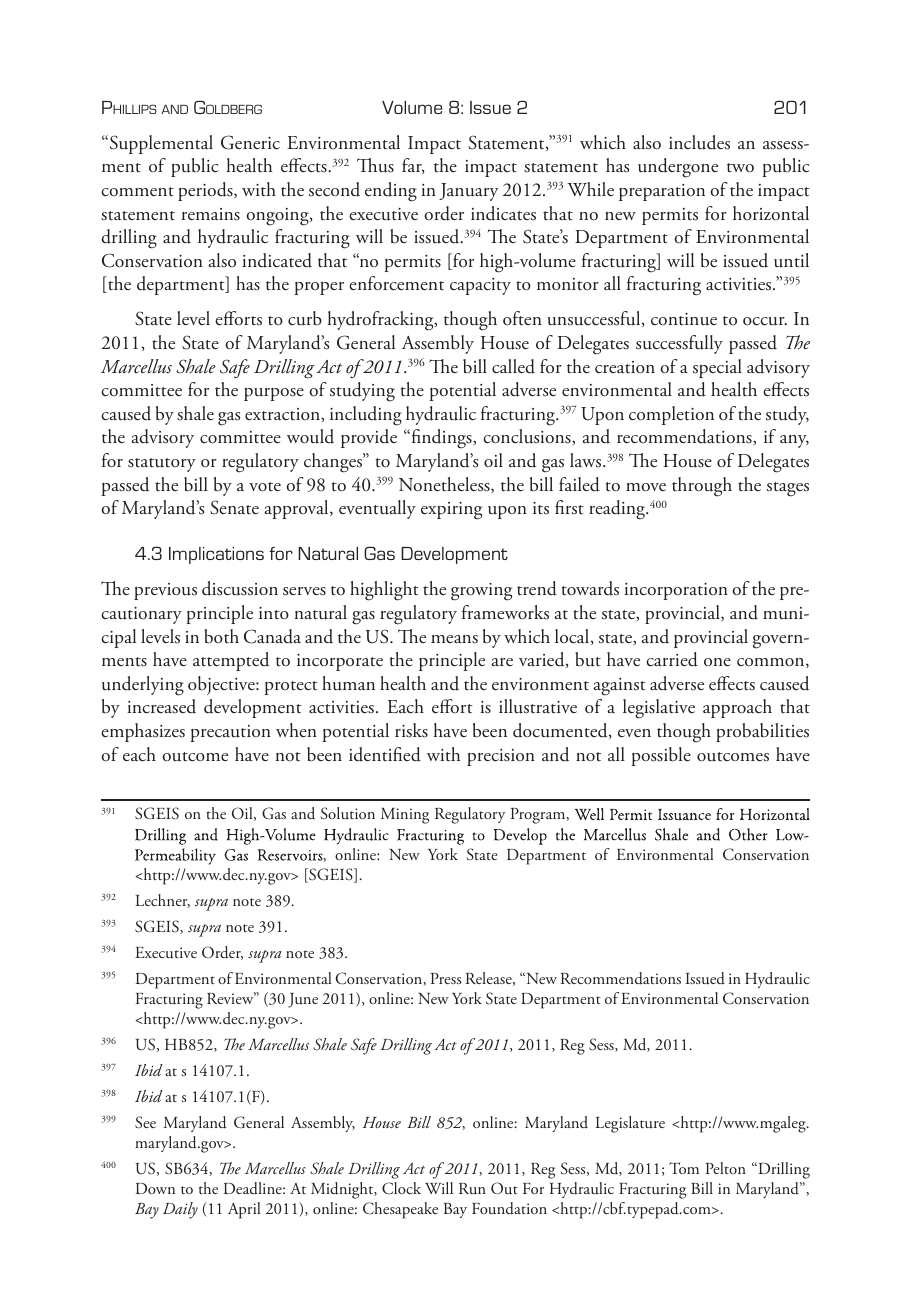 The height and width of the screenshot is (1316, 911). I want to click on Tom, so click(684, 1168).
